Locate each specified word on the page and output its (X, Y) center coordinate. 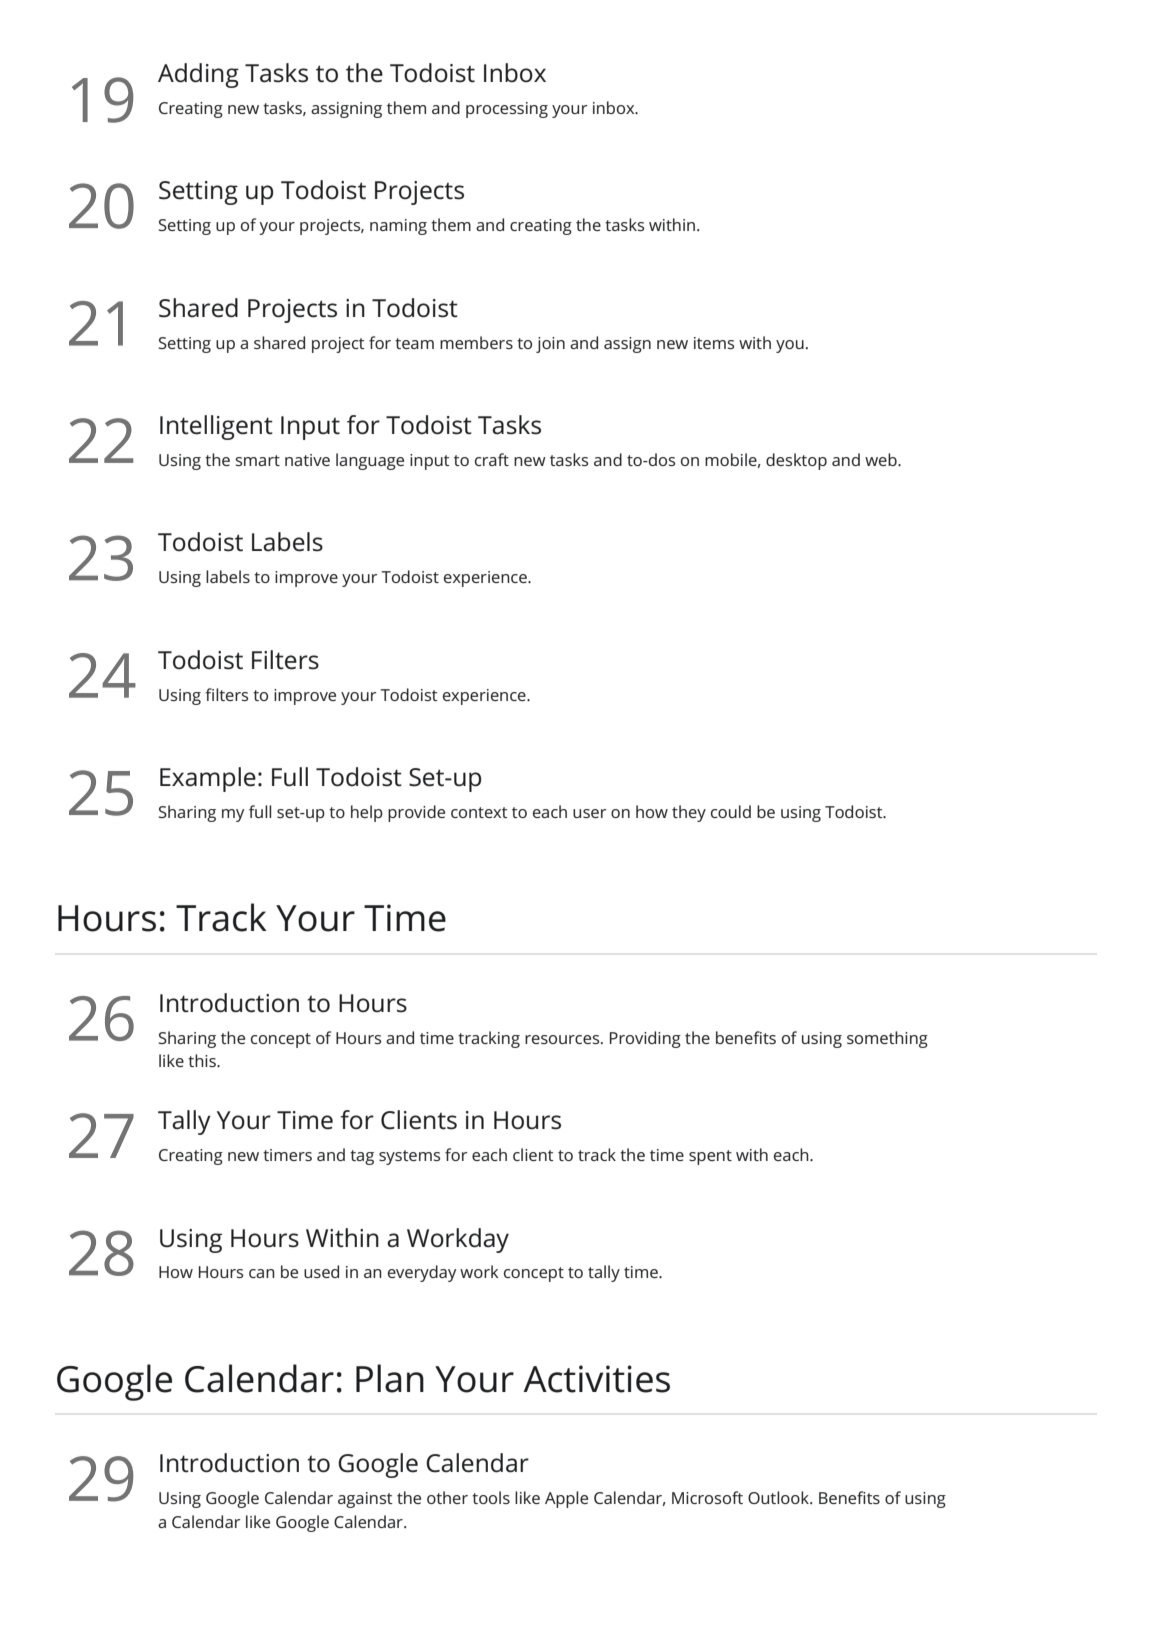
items (714, 343)
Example (208, 779)
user (589, 813)
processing (507, 110)
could (731, 811)
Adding (198, 75)
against (365, 1500)
